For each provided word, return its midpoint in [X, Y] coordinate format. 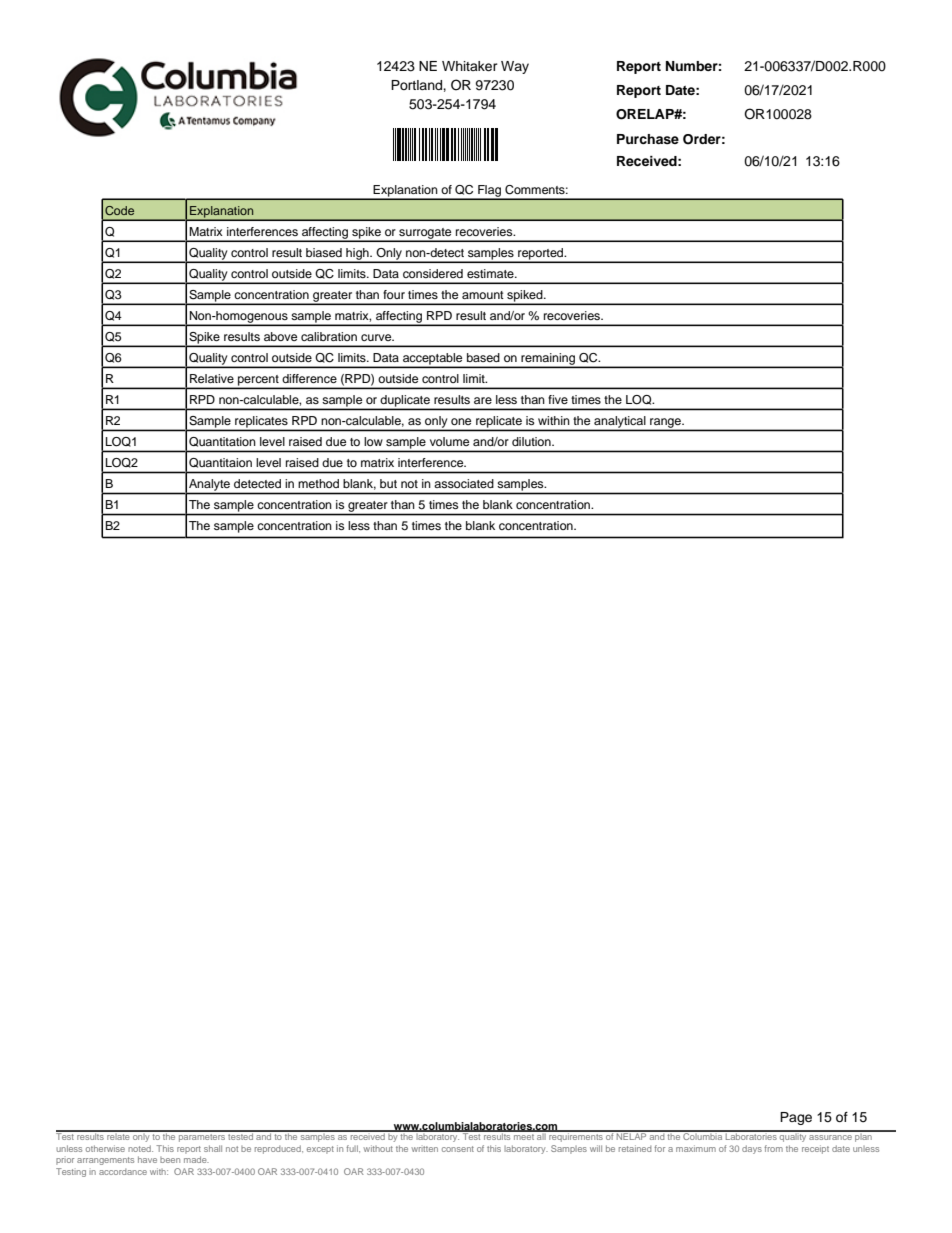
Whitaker [470, 66]
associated [464, 483]
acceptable [433, 360]
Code [119, 210]
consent [458, 1149]
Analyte [209, 485]
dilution [532, 441]
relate [118, 1135]
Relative [212, 378]
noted [140, 1148]
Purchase [648, 139]
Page [796, 1118]
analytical [620, 423]
